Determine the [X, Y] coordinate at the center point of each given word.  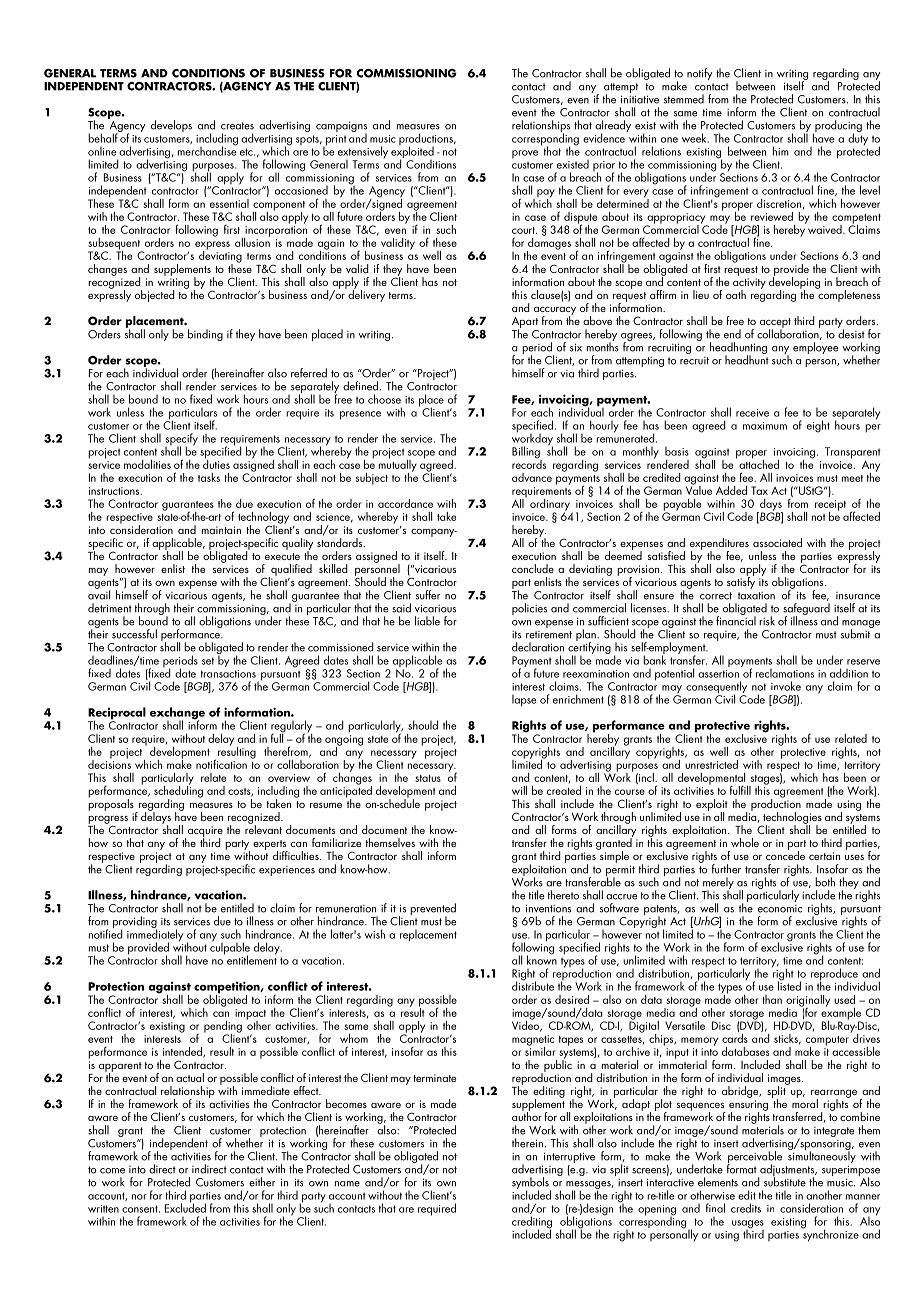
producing [837, 127]
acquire [204, 832]
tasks [209, 477]
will [519, 790]
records [529, 463]
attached [759, 463]
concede [785, 854]
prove [525, 154]
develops [171, 126]
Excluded [185, 1207]
